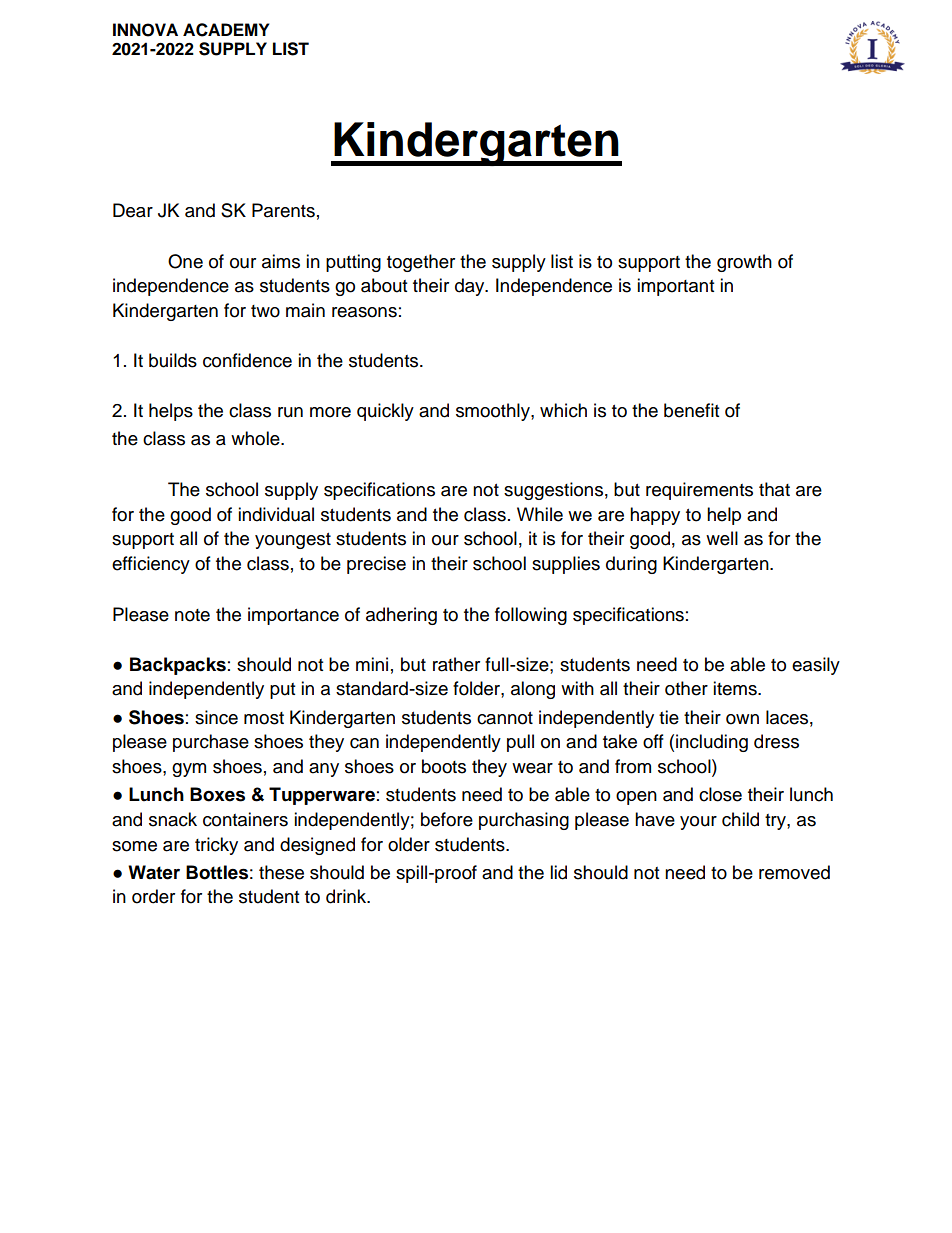 The width and height of the screenshot is (952, 1233). What do you see at coordinates (744, 263) in the screenshot?
I see `growth` at bounding box center [744, 263].
